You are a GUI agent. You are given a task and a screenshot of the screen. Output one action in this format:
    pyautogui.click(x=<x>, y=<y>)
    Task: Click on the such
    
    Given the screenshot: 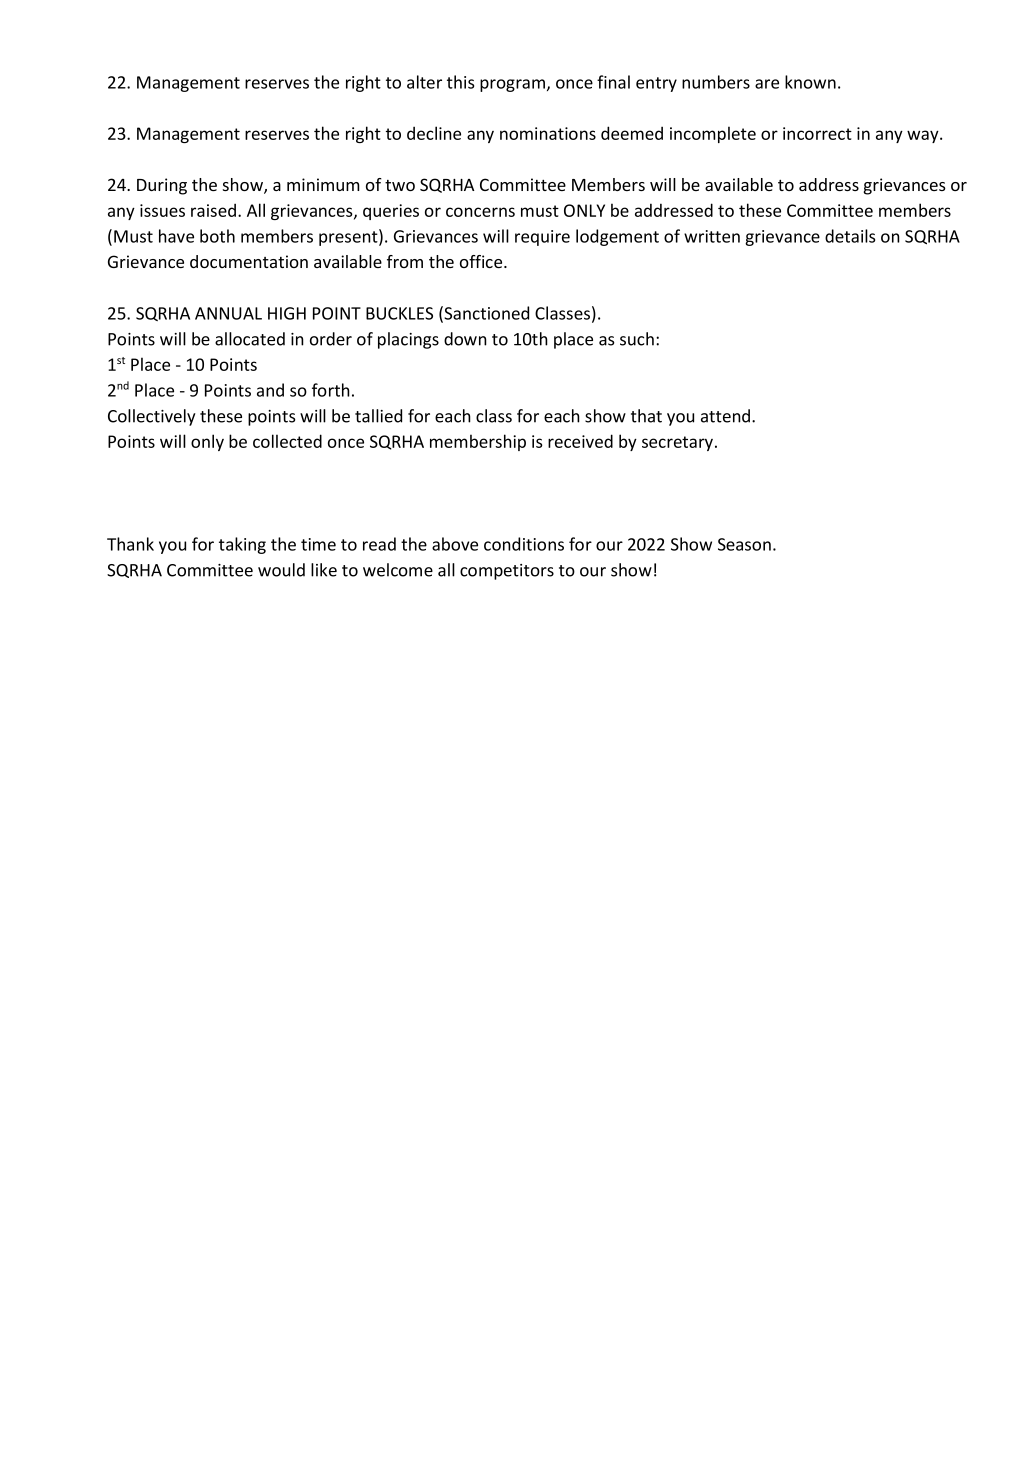 What is the action you would take?
    pyautogui.click(x=637, y=339)
